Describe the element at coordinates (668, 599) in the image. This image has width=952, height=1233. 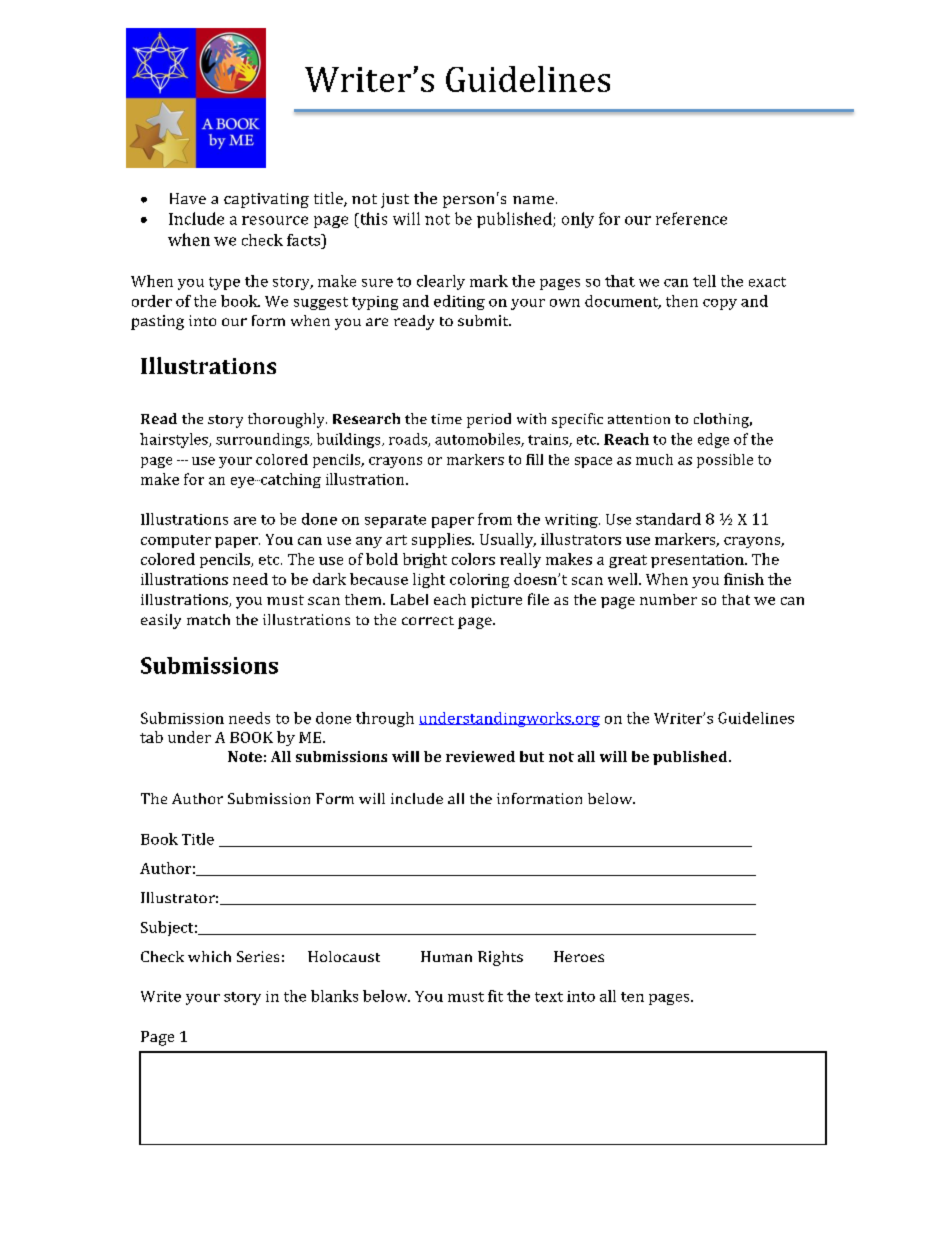
I see `number` at that location.
